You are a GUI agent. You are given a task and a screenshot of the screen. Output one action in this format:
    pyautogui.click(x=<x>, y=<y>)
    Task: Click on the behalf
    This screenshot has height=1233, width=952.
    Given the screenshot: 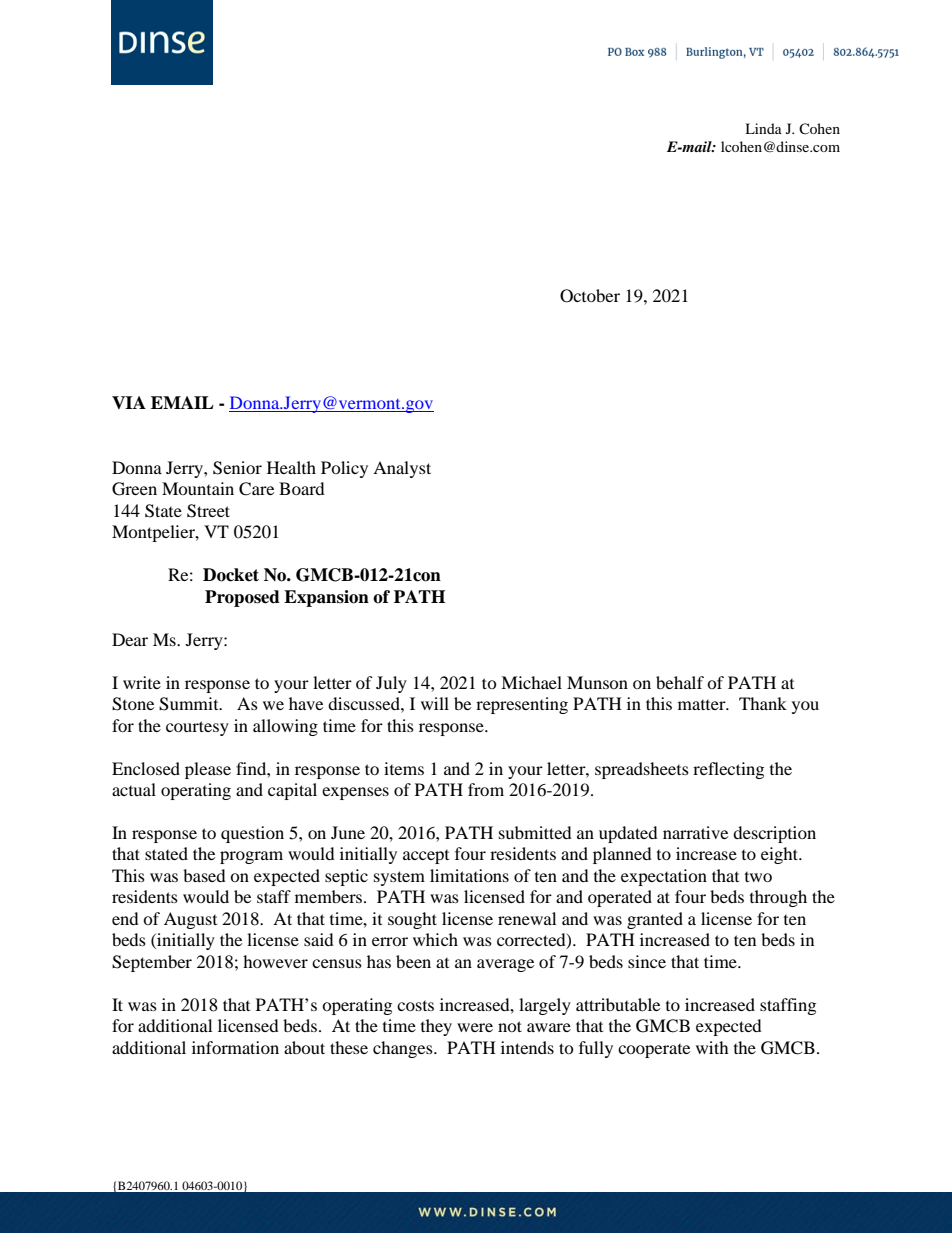 What is the action you would take?
    pyautogui.click(x=680, y=682)
